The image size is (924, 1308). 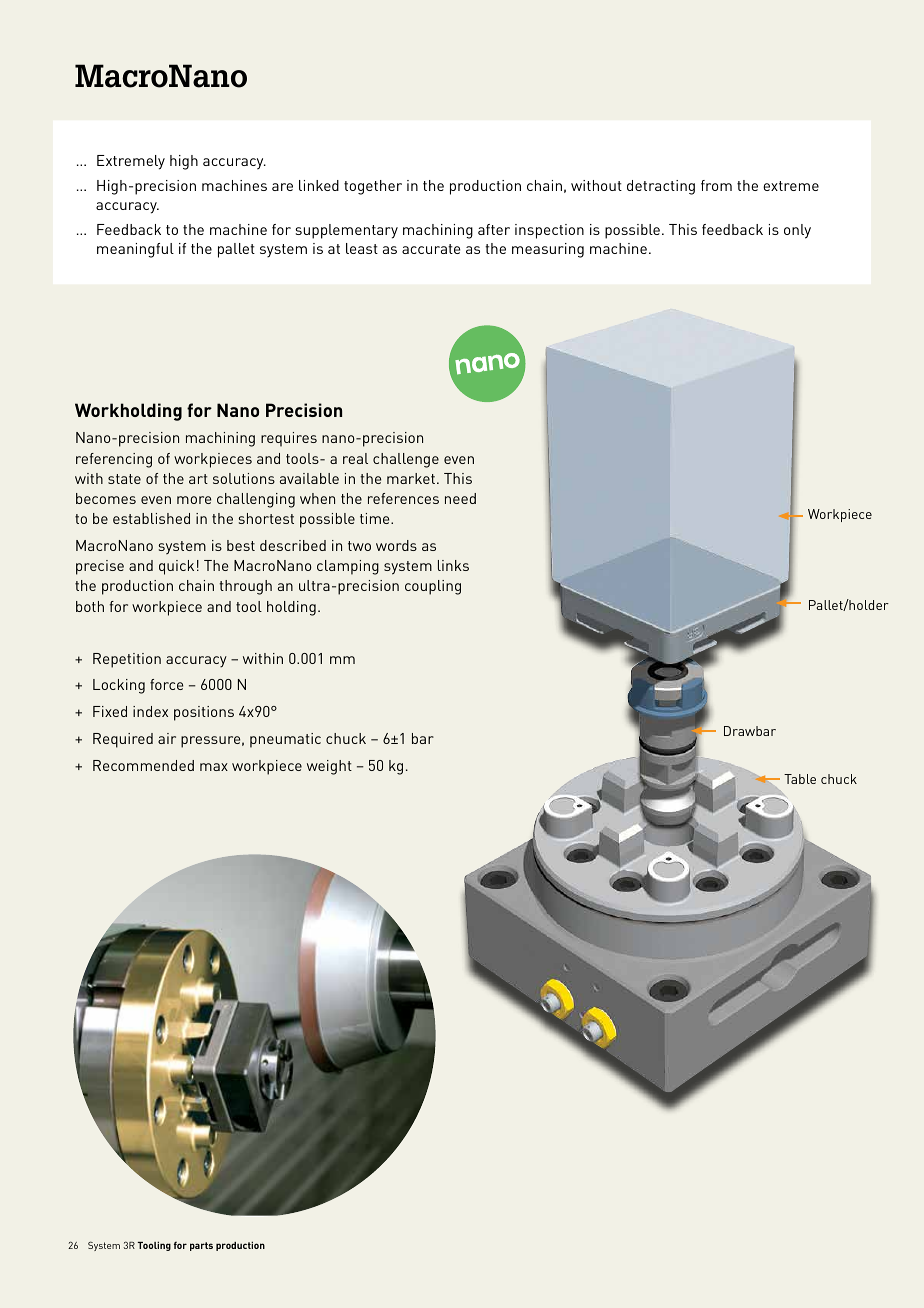 I want to click on meaningful, so click(x=135, y=250).
